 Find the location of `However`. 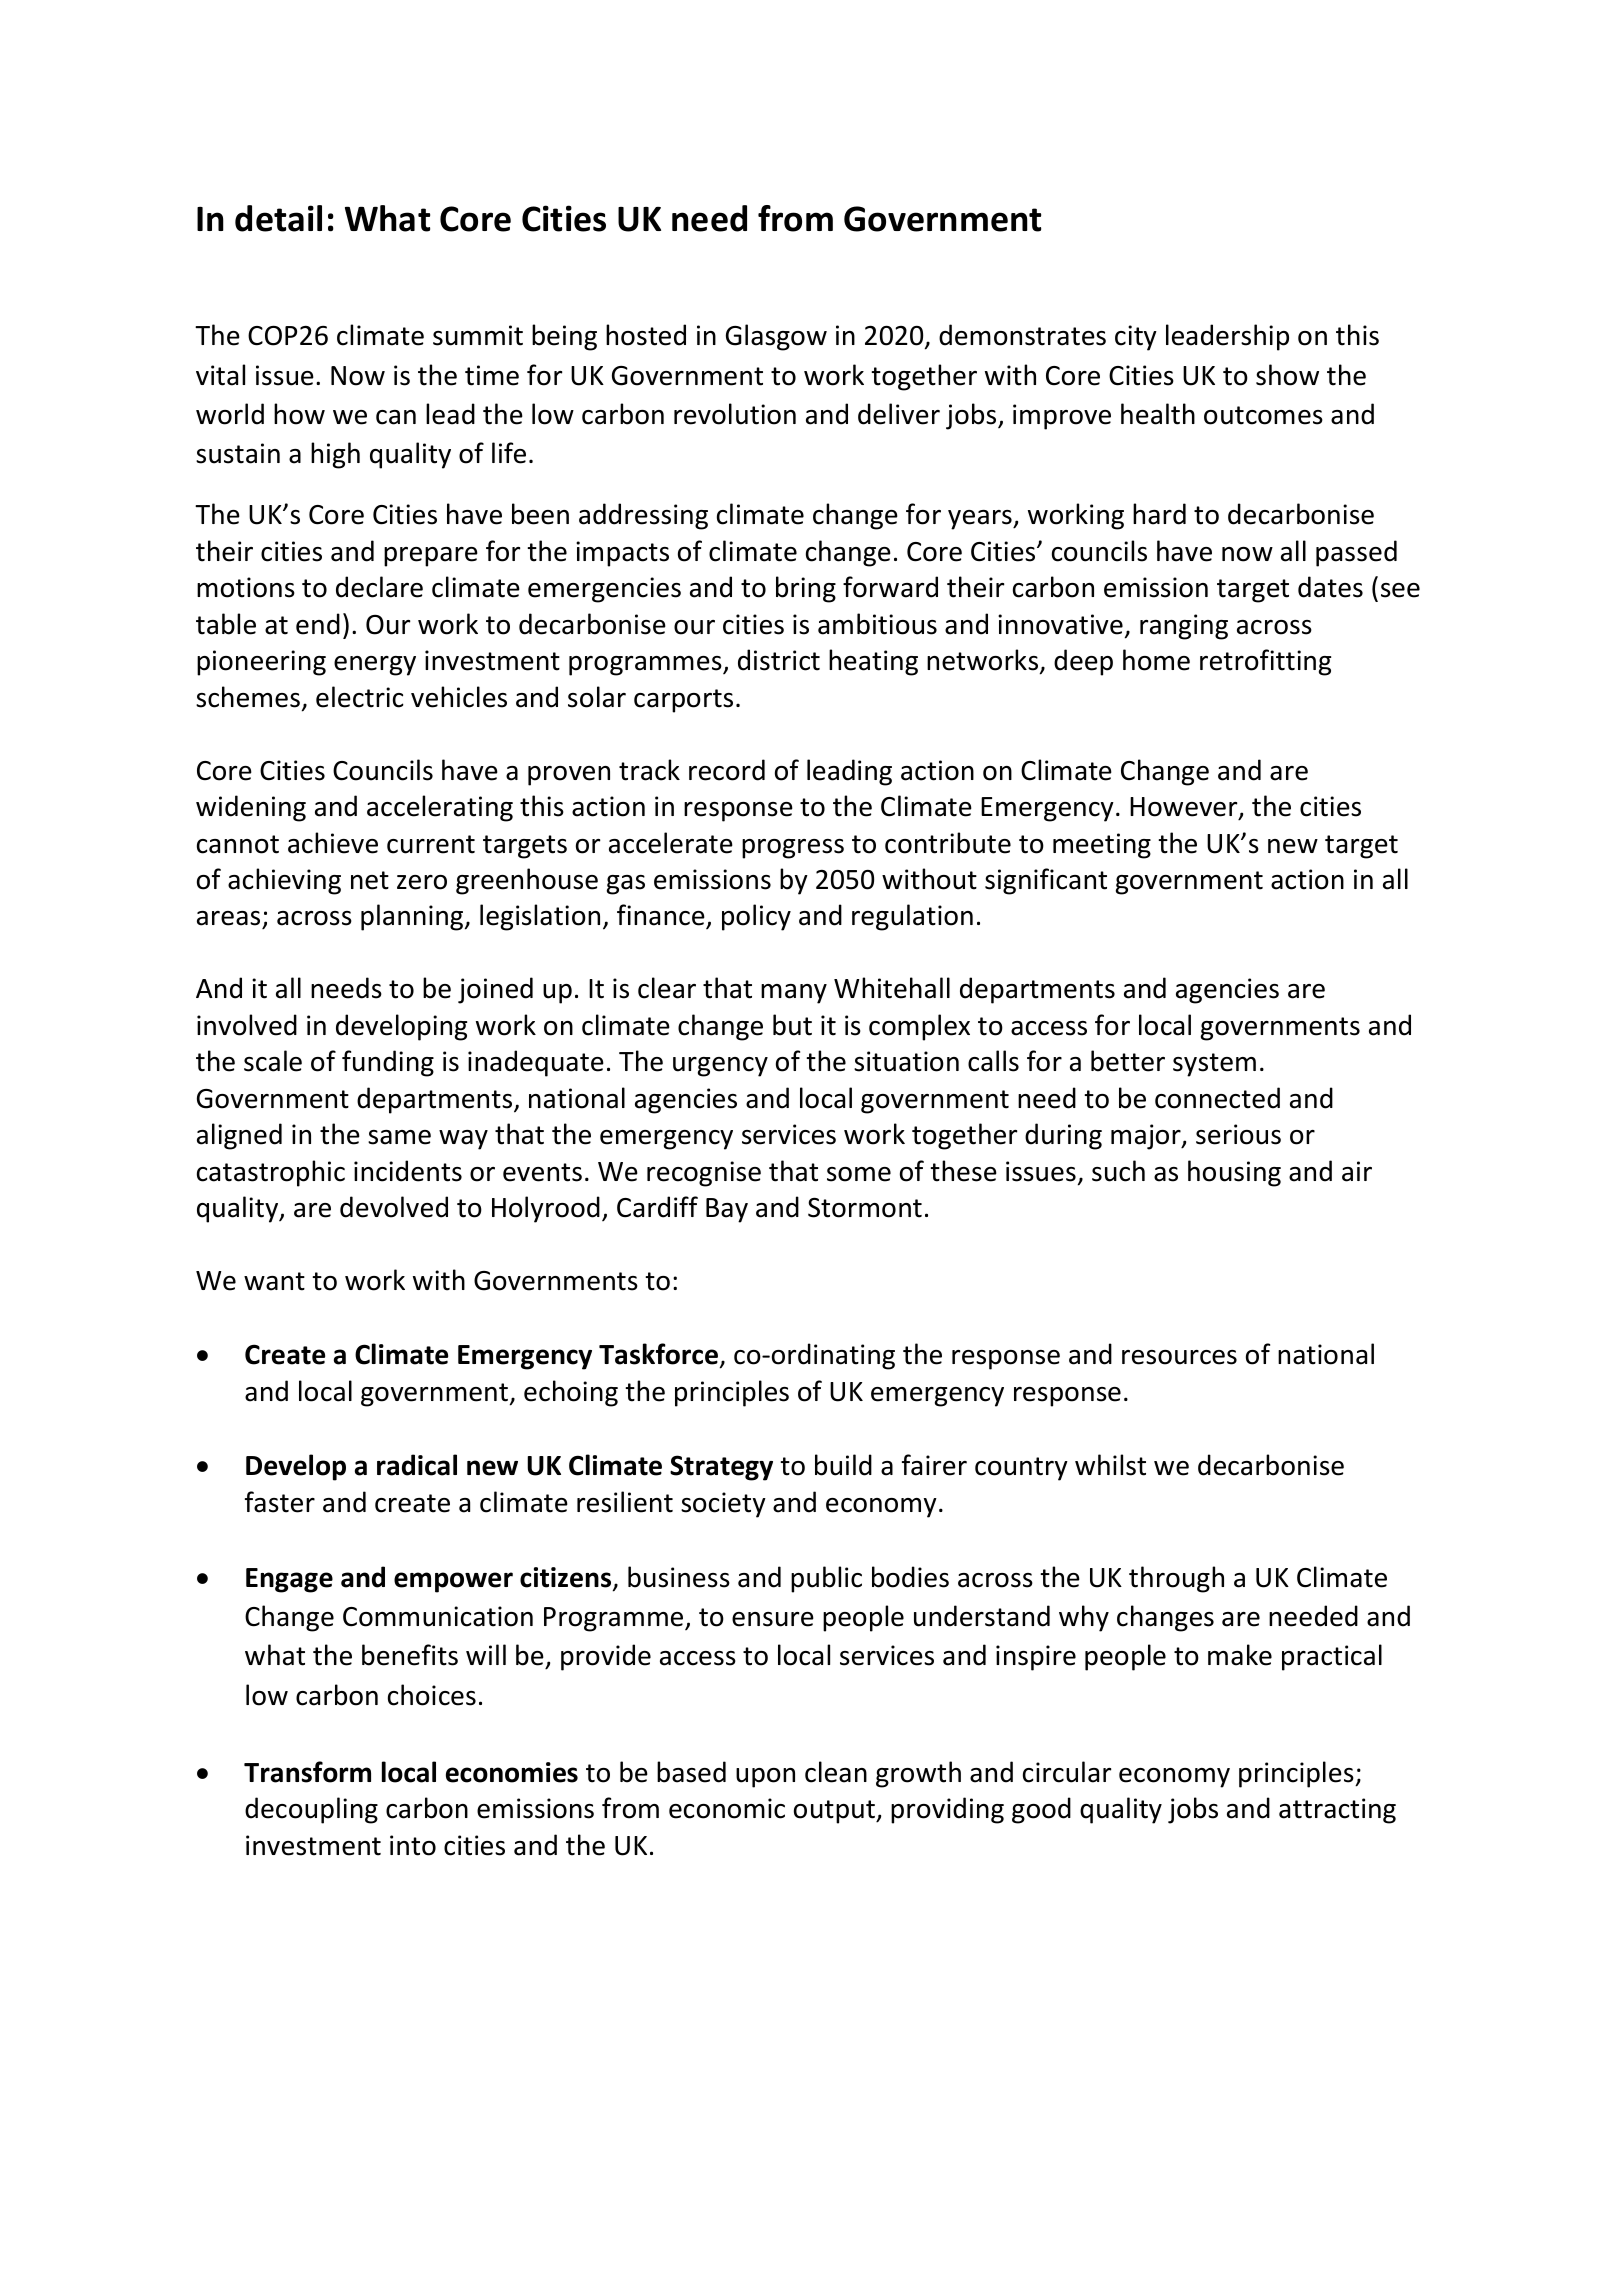

However is located at coordinates (1185, 808).
